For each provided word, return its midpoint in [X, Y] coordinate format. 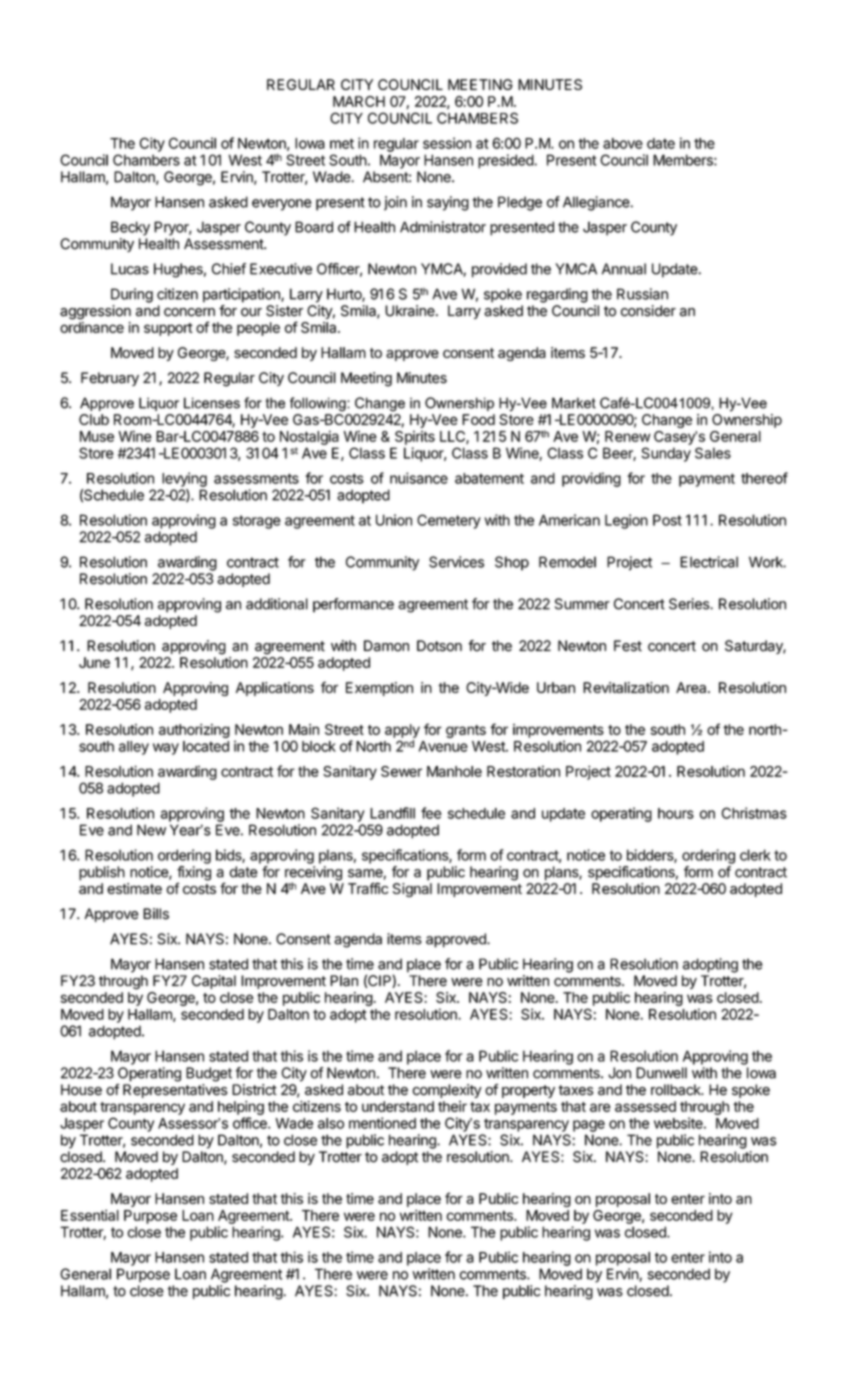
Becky [130, 228]
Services [456, 562]
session [447, 143]
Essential [90, 1215]
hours [676, 813]
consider [648, 311]
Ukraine [411, 311]
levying [184, 479]
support [168, 329]
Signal [412, 890]
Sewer [401, 771]
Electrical [709, 562]
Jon [619, 1073]
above [623, 143]
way [166, 749]
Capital [214, 982]
